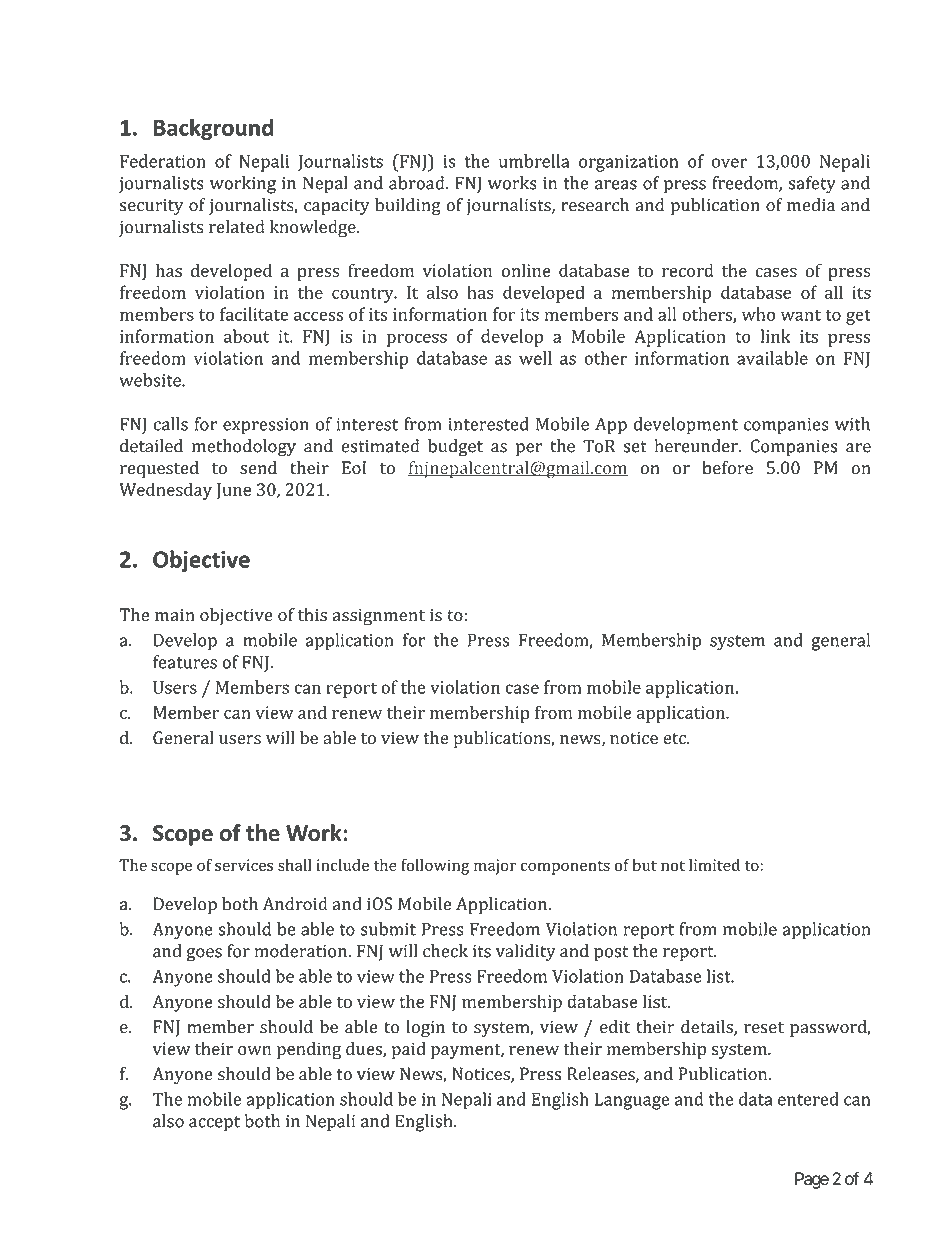  I want to click on limited, so click(714, 865).
